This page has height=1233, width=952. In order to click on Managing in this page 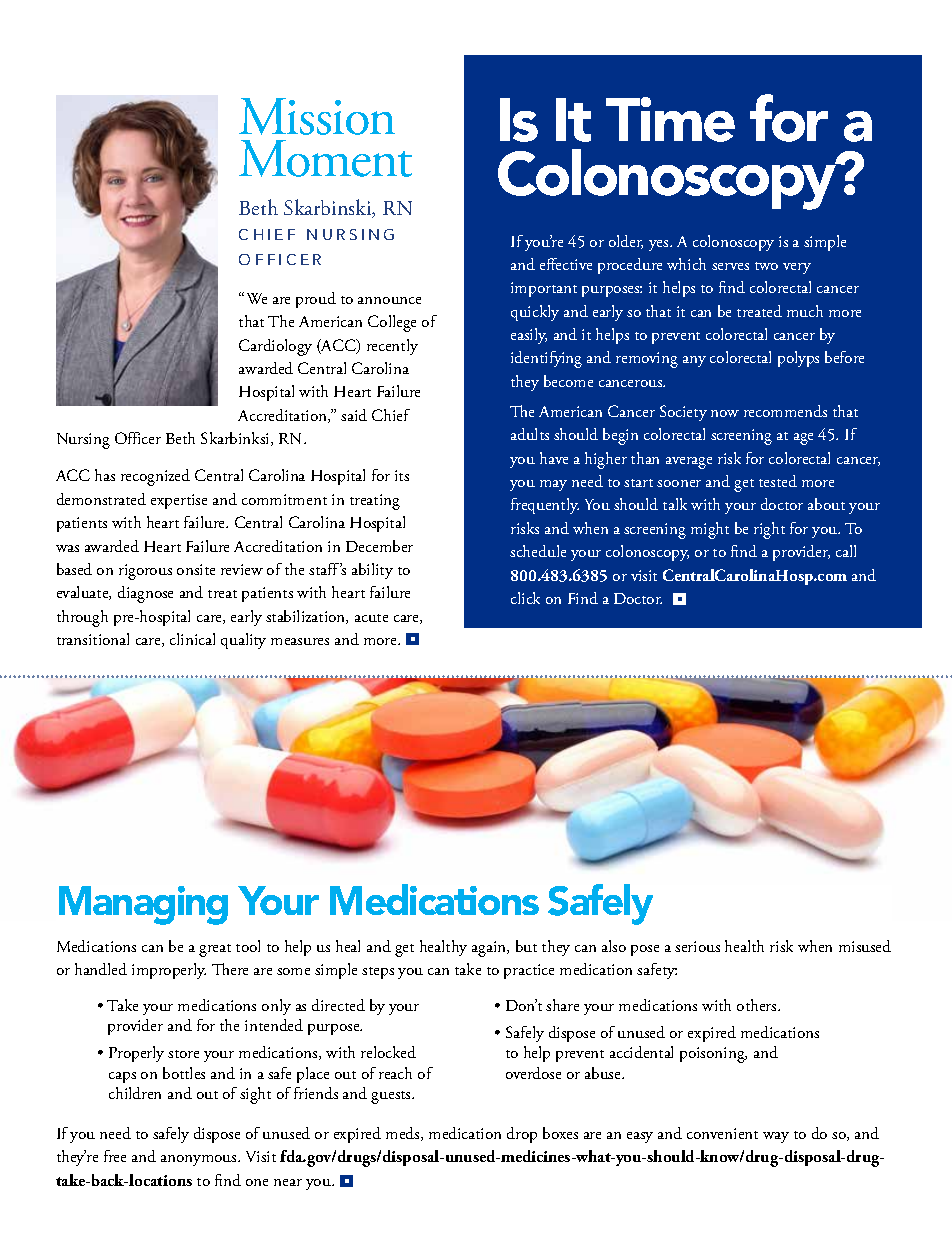, I will do `click(143, 905)`.
